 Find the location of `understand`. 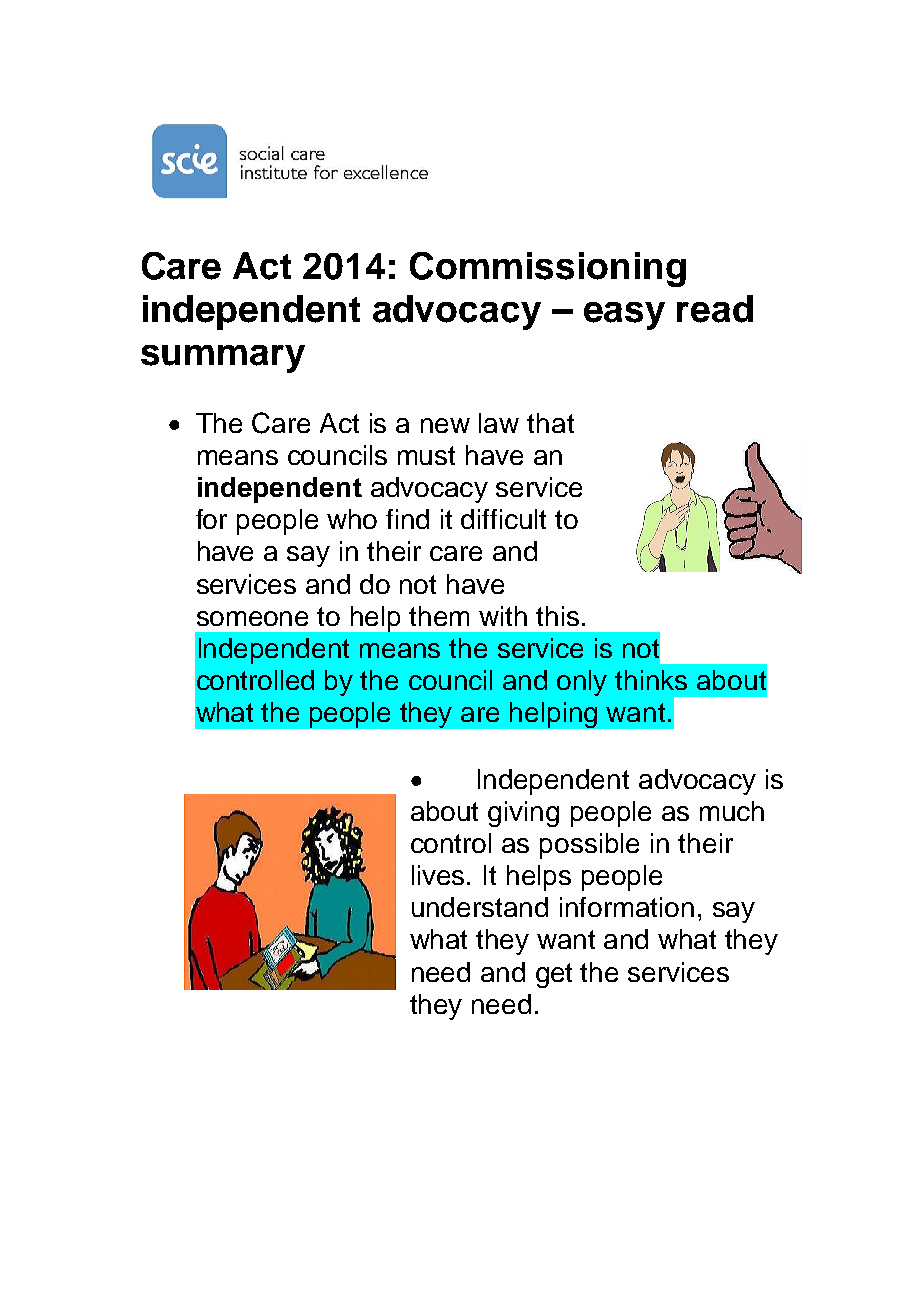

understand is located at coordinates (480, 907).
